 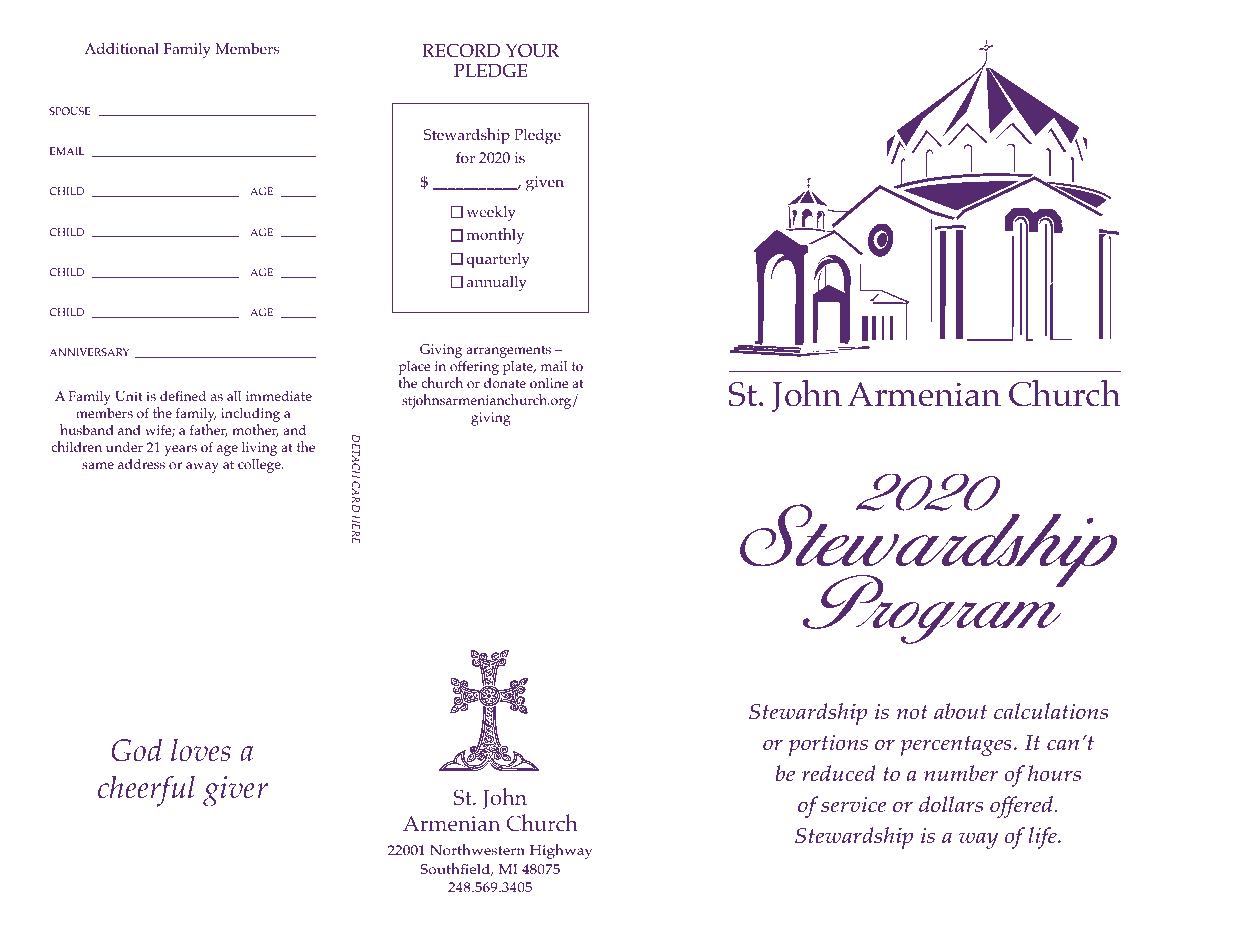 What do you see at coordinates (532, 51) in the image?
I see `YOUR` at bounding box center [532, 51].
